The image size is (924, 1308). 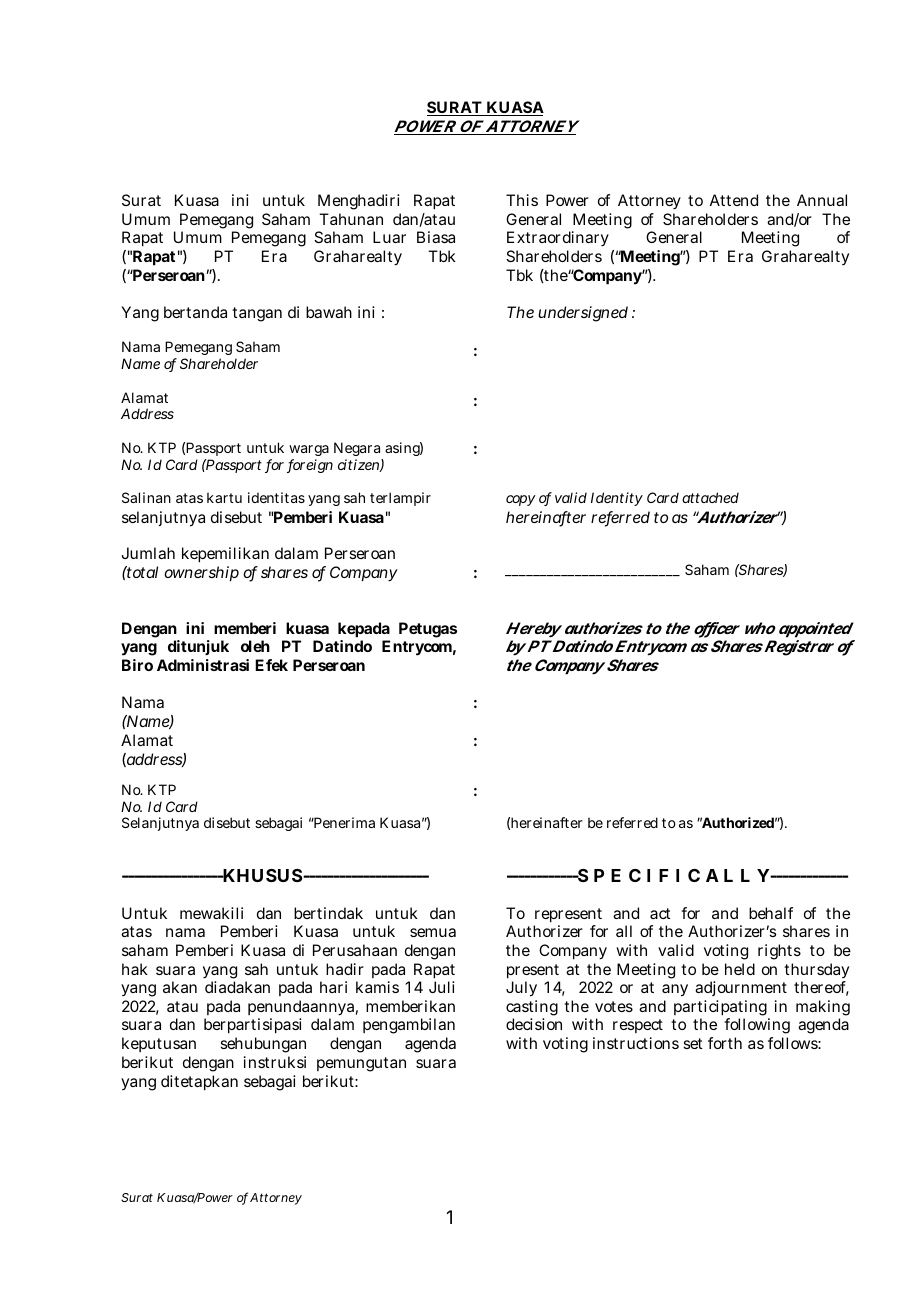 I want to click on hak, so click(x=135, y=969).
